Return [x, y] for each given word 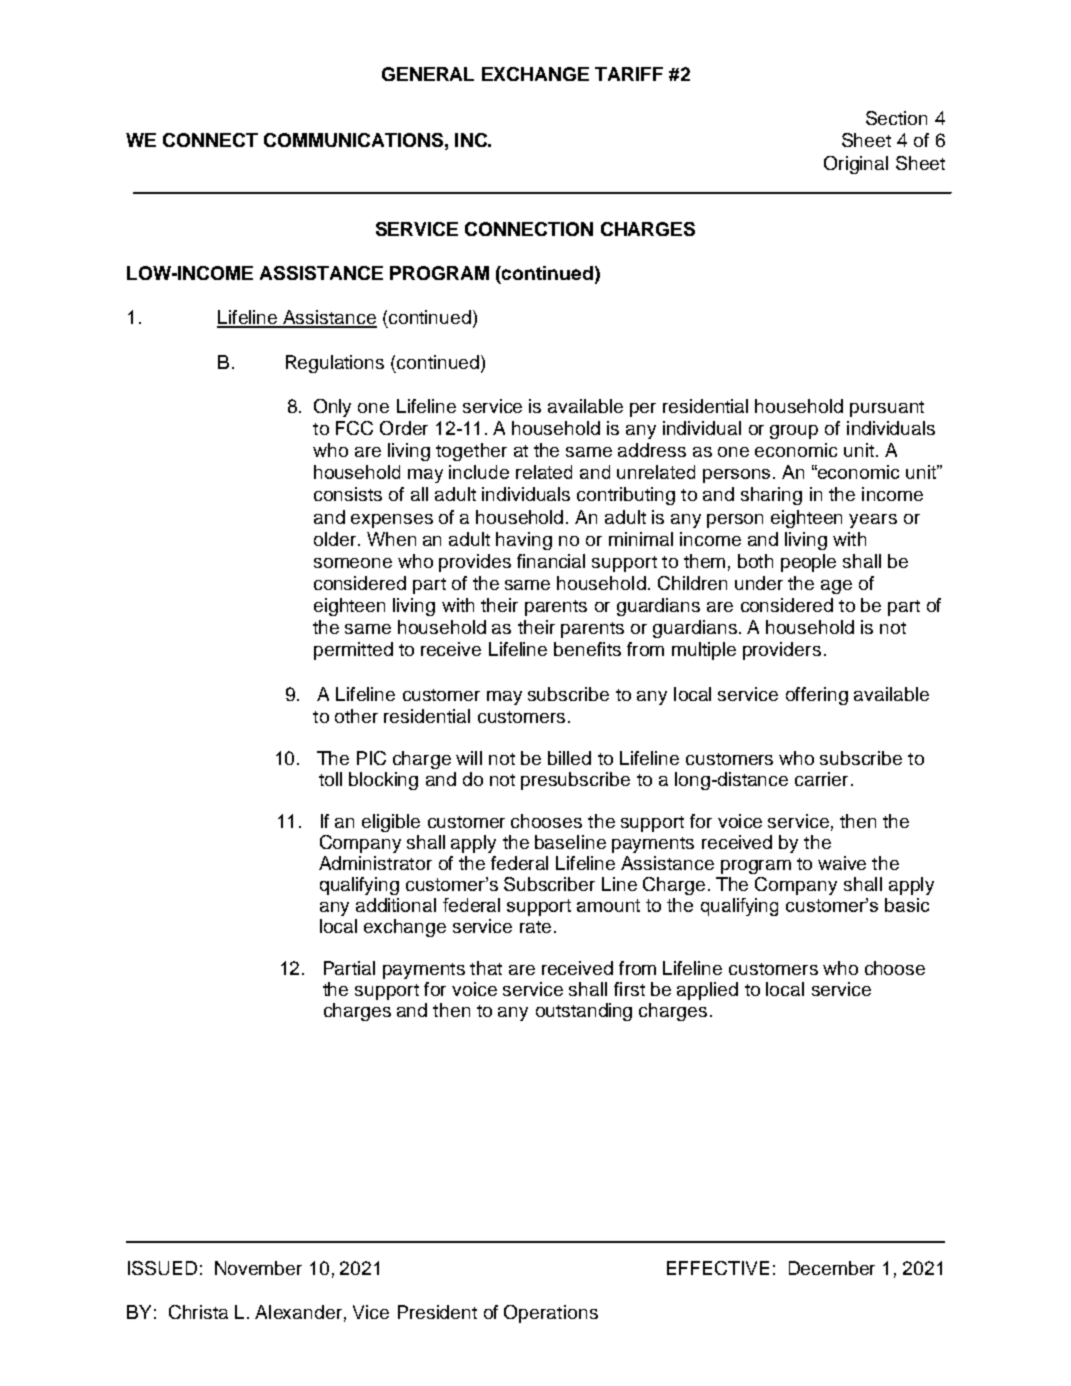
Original [856, 165]
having [524, 541]
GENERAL [428, 74]
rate [535, 927]
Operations [551, 1314]
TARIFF [629, 74]
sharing [771, 496]
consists [348, 494]
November [258, 1268]
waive [842, 863]
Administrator [375, 863]
